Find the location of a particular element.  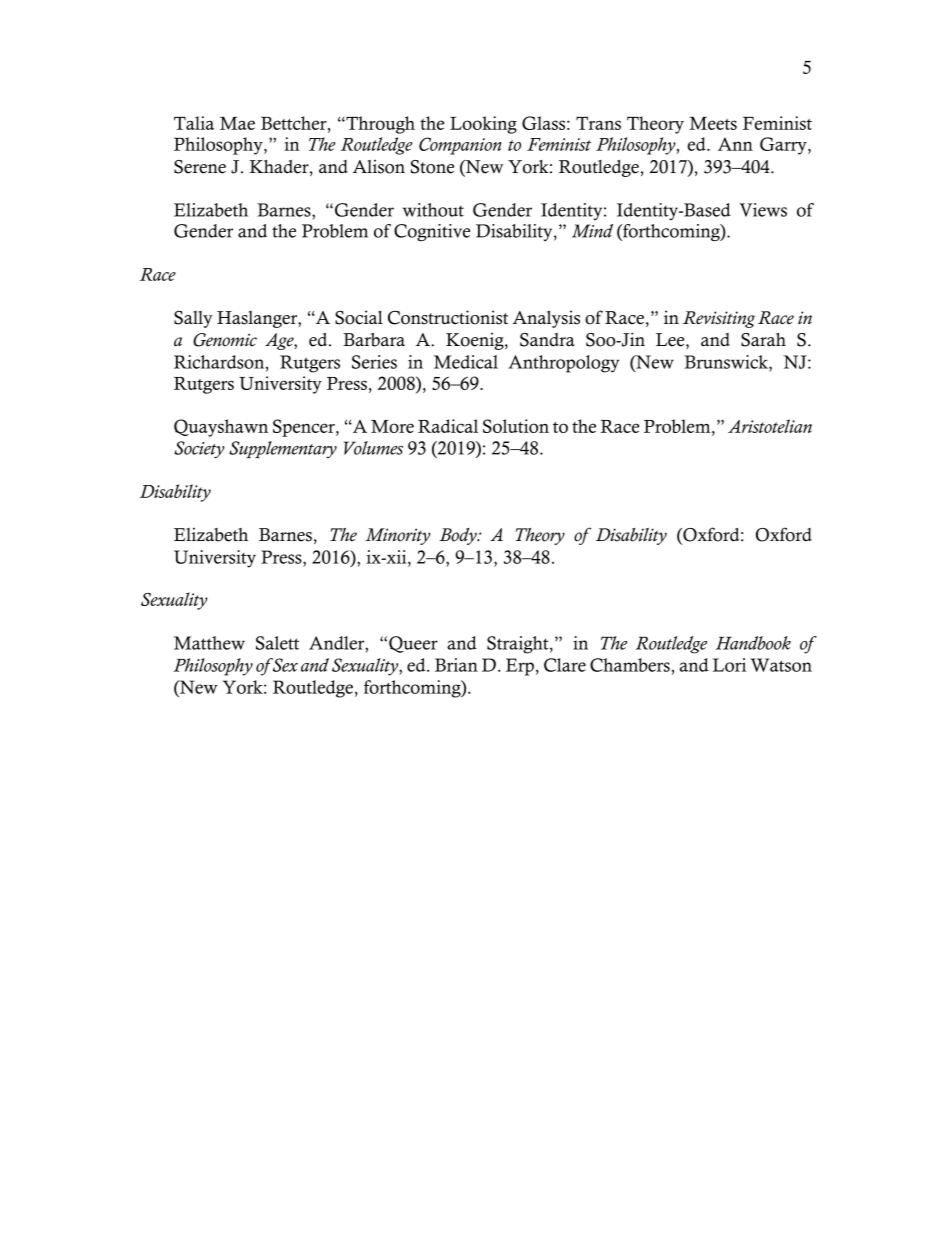

Ann is located at coordinates (735, 144).
